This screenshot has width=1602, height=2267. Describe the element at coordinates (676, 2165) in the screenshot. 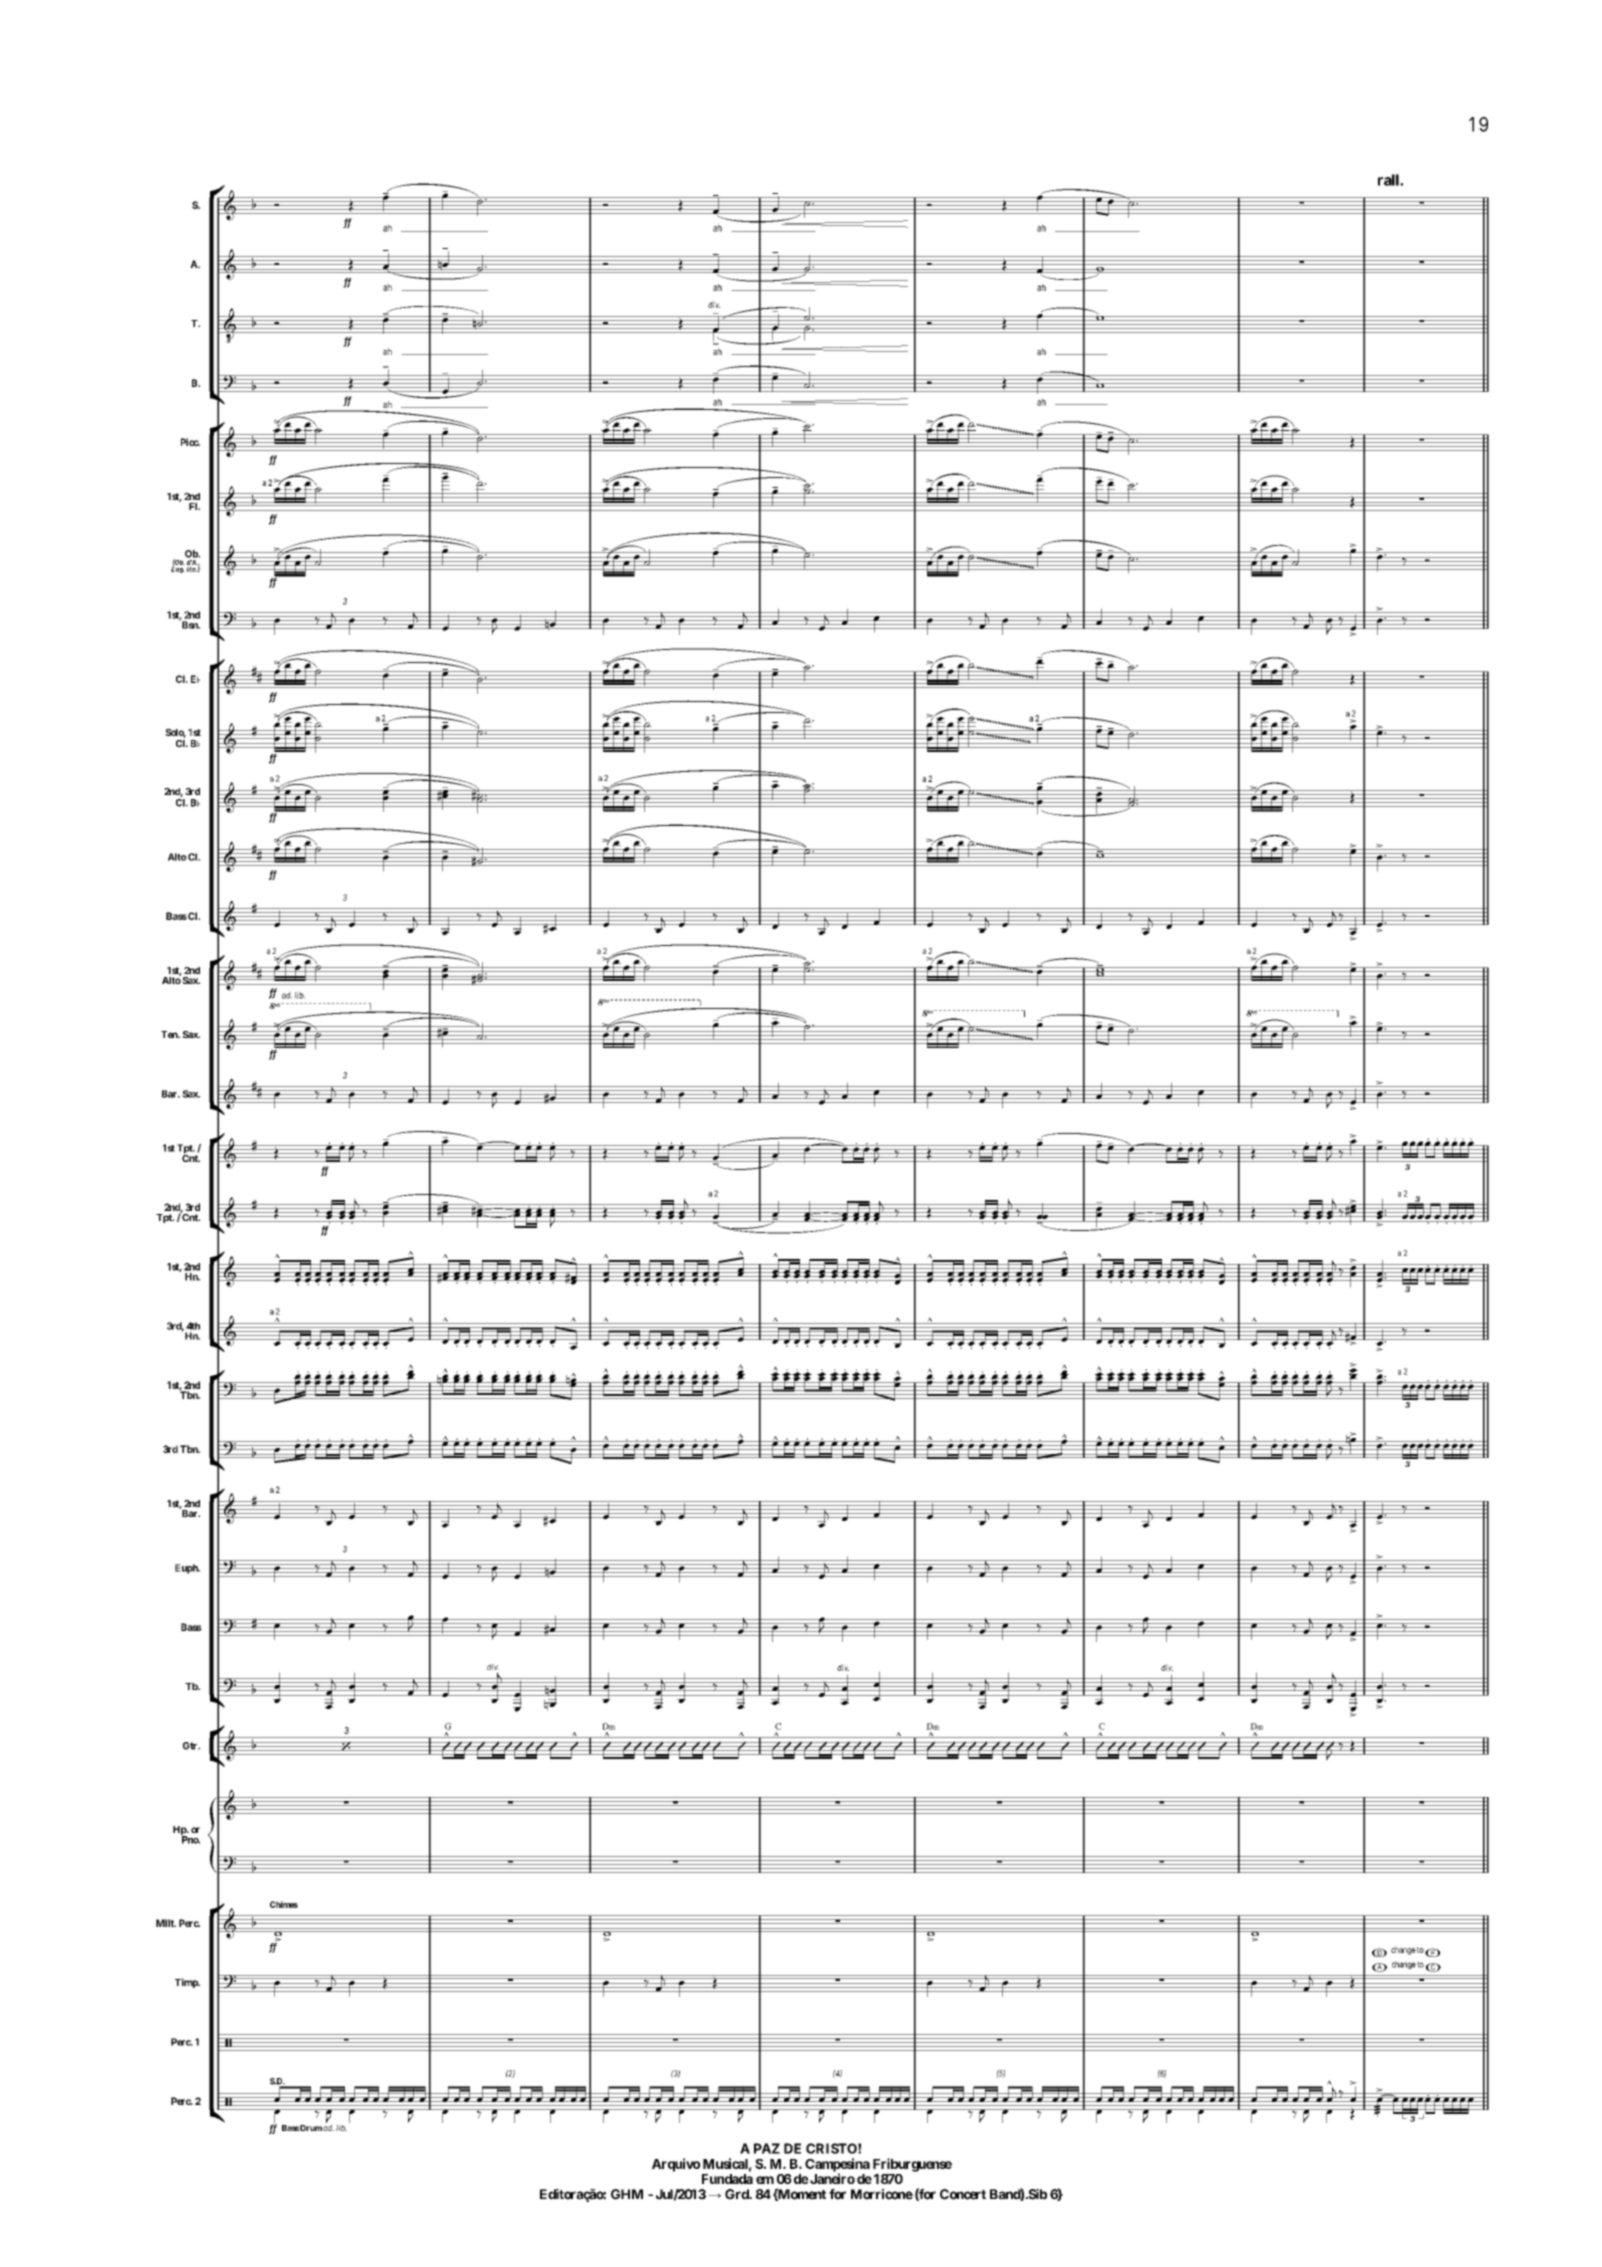

I see `Arquivo` at that location.
